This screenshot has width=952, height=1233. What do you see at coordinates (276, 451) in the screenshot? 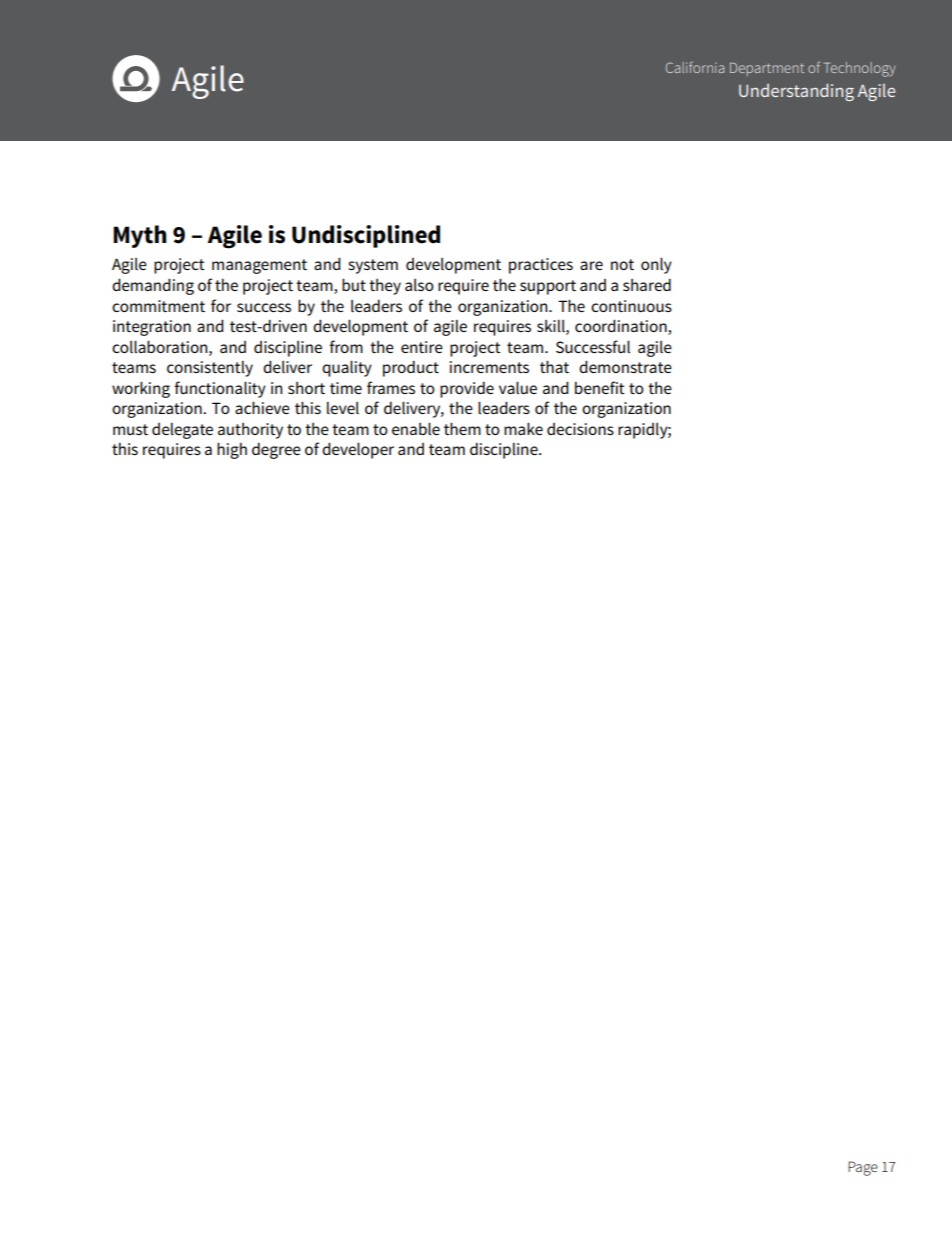
I see `degree` at bounding box center [276, 451].
